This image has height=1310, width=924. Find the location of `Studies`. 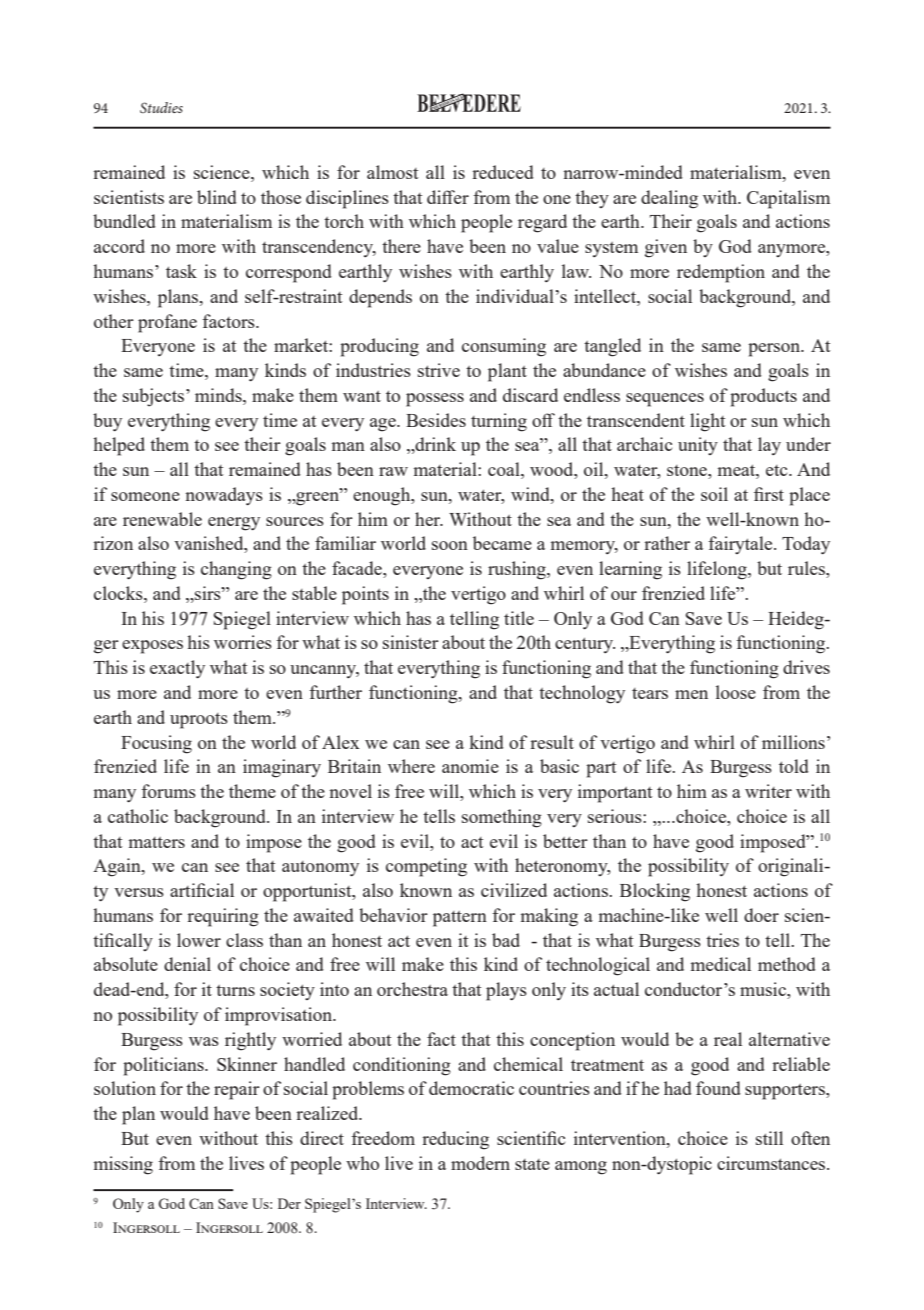

Studies is located at coordinates (161, 107).
